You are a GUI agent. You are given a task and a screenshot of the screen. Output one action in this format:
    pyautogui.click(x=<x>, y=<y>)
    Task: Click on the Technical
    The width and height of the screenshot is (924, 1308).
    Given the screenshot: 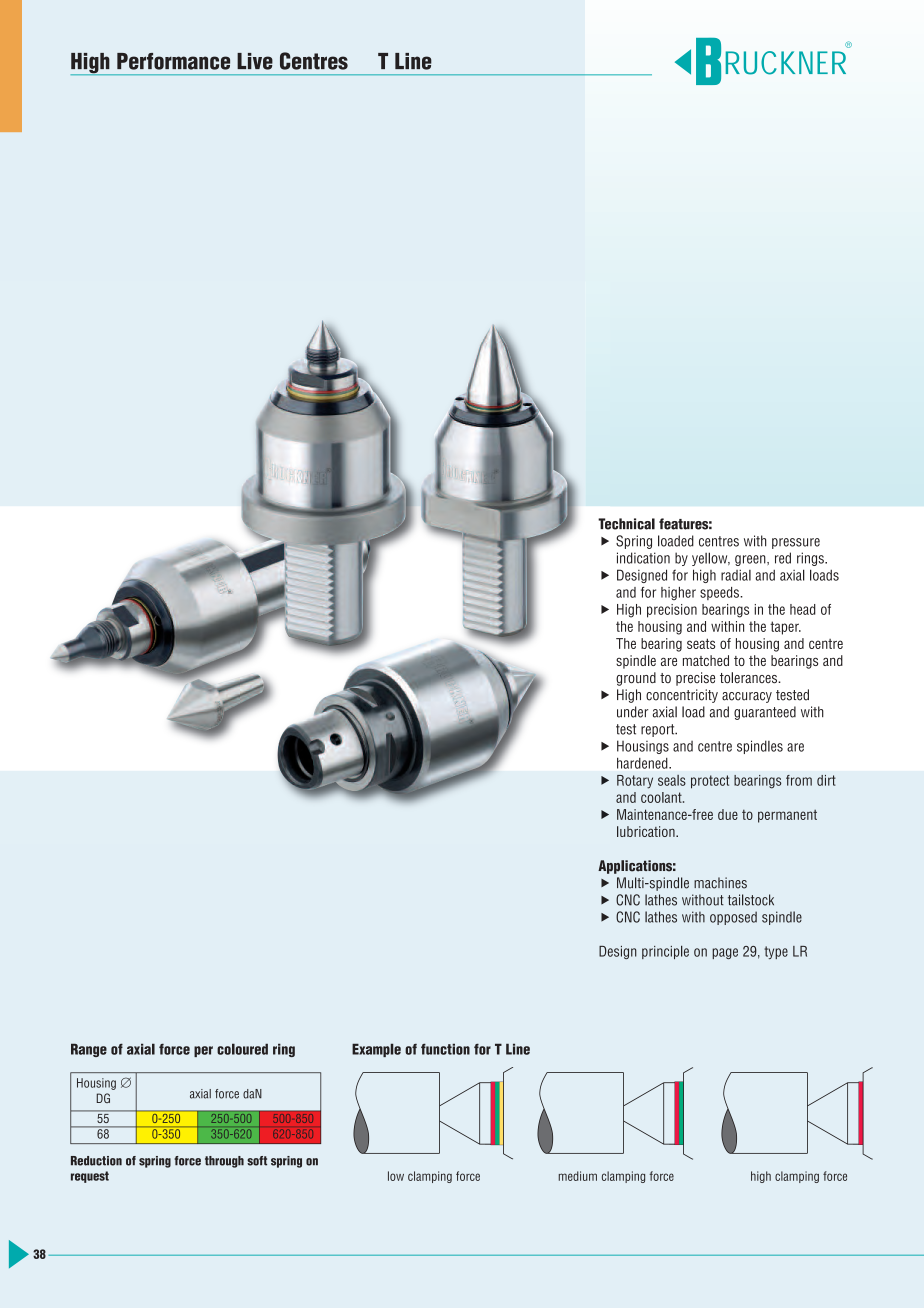 What is the action you would take?
    pyautogui.click(x=626, y=524)
